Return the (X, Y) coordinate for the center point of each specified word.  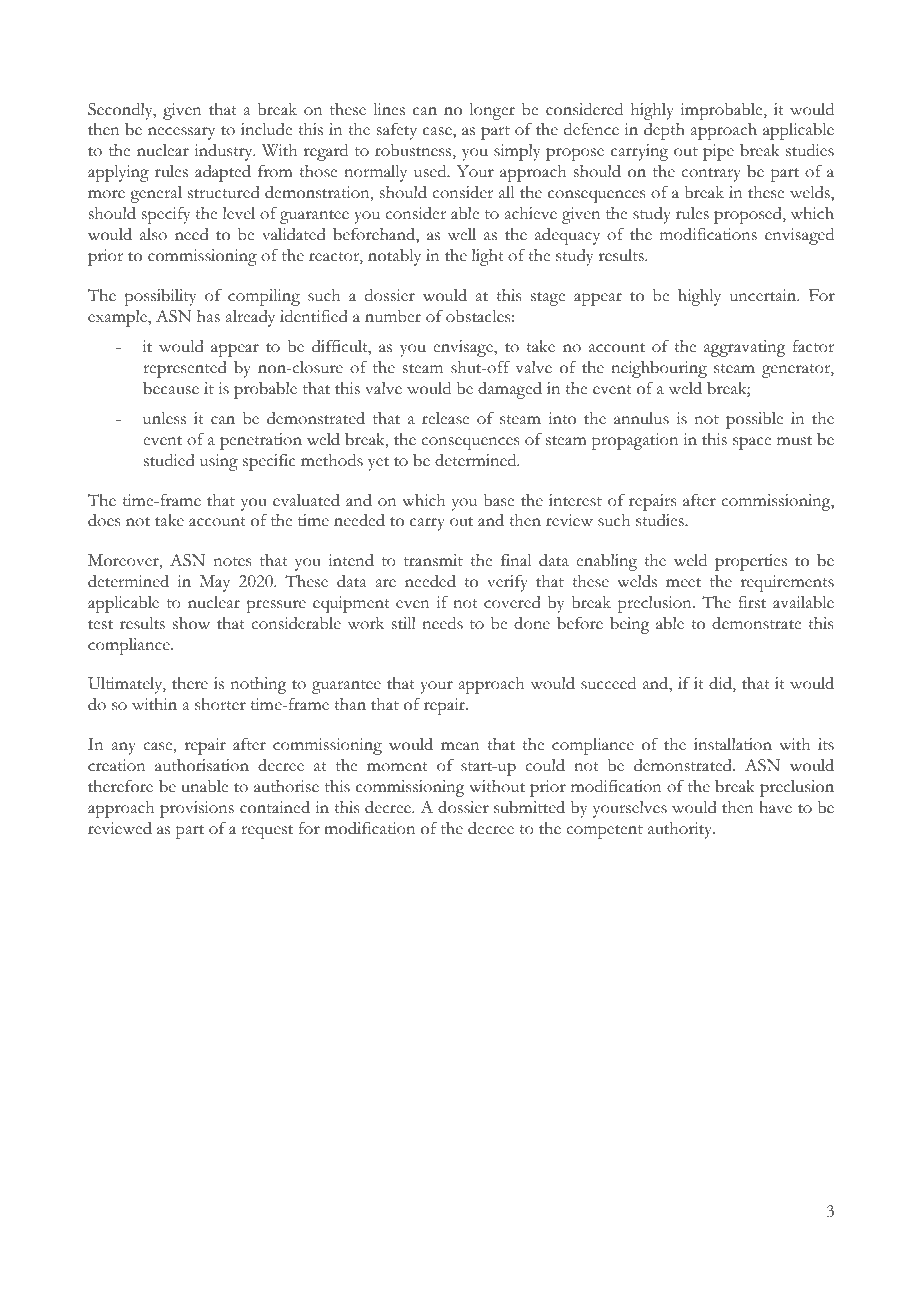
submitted (529, 807)
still (404, 623)
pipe (718, 152)
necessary (181, 133)
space (752, 443)
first (752, 602)
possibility (160, 297)
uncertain (764, 295)
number (393, 316)
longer (492, 111)
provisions (197, 809)
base (499, 500)
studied (169, 460)
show (191, 623)
